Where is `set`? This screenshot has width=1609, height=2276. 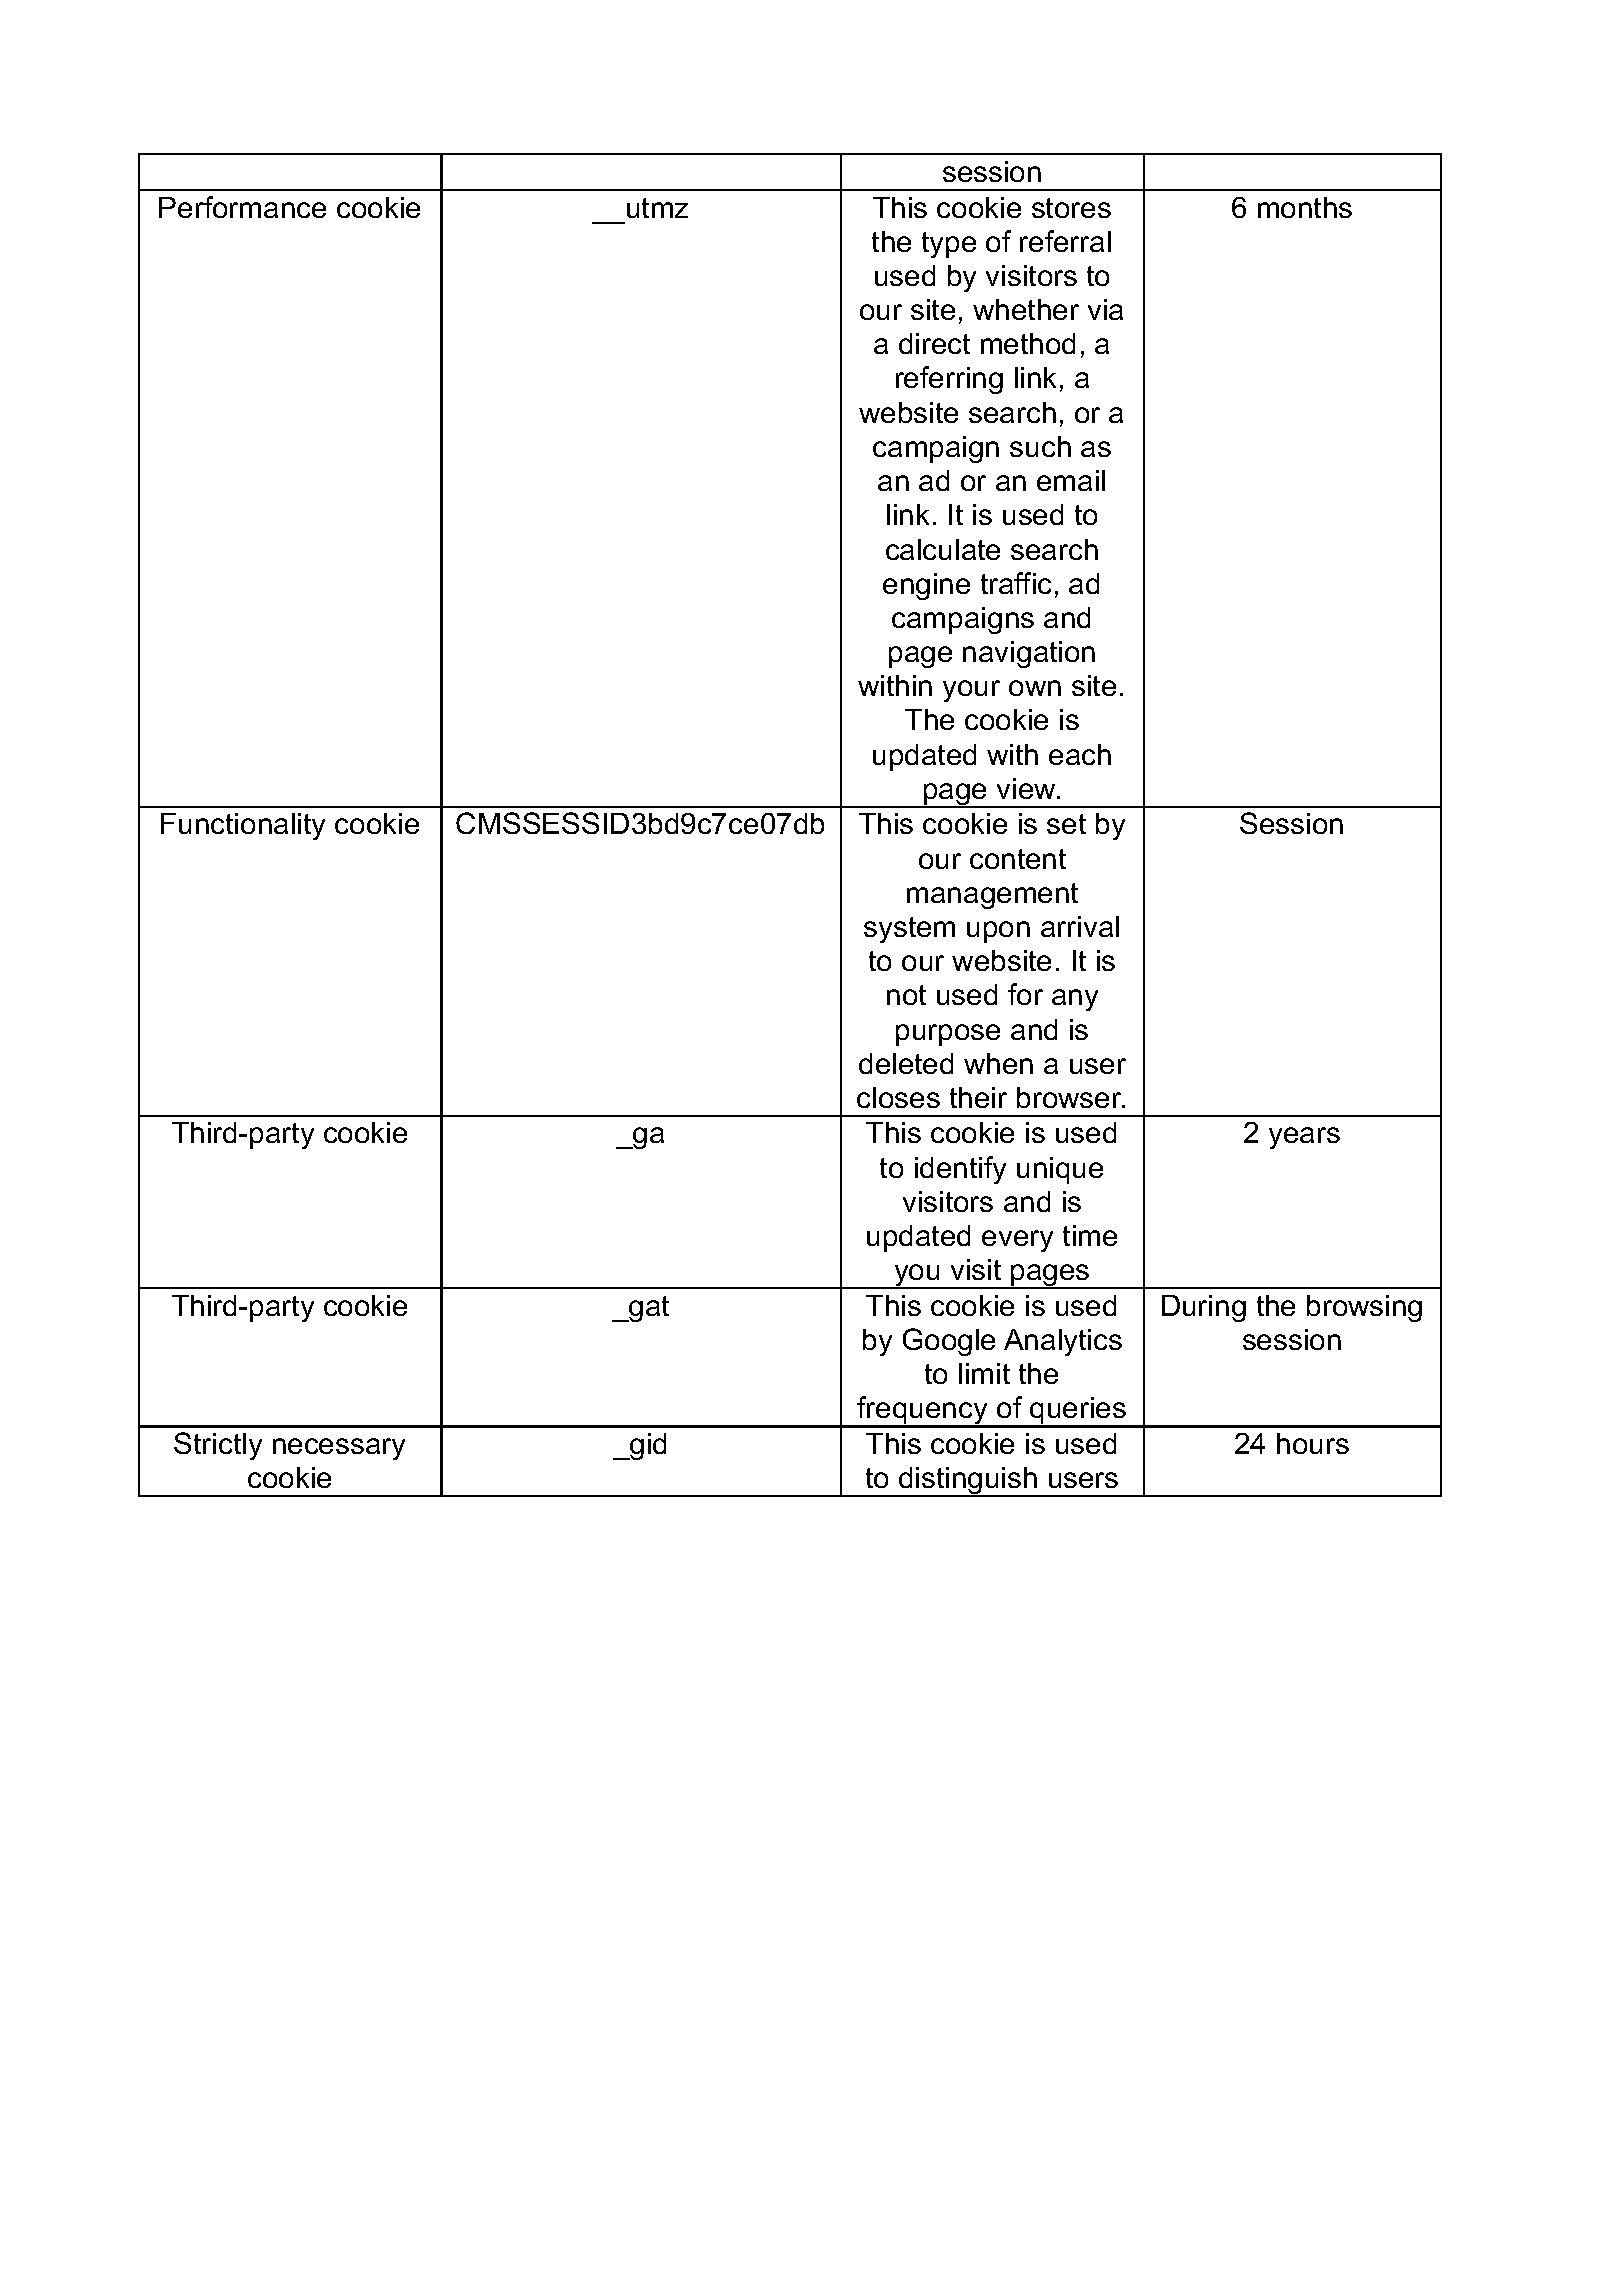 set is located at coordinates (1066, 824).
